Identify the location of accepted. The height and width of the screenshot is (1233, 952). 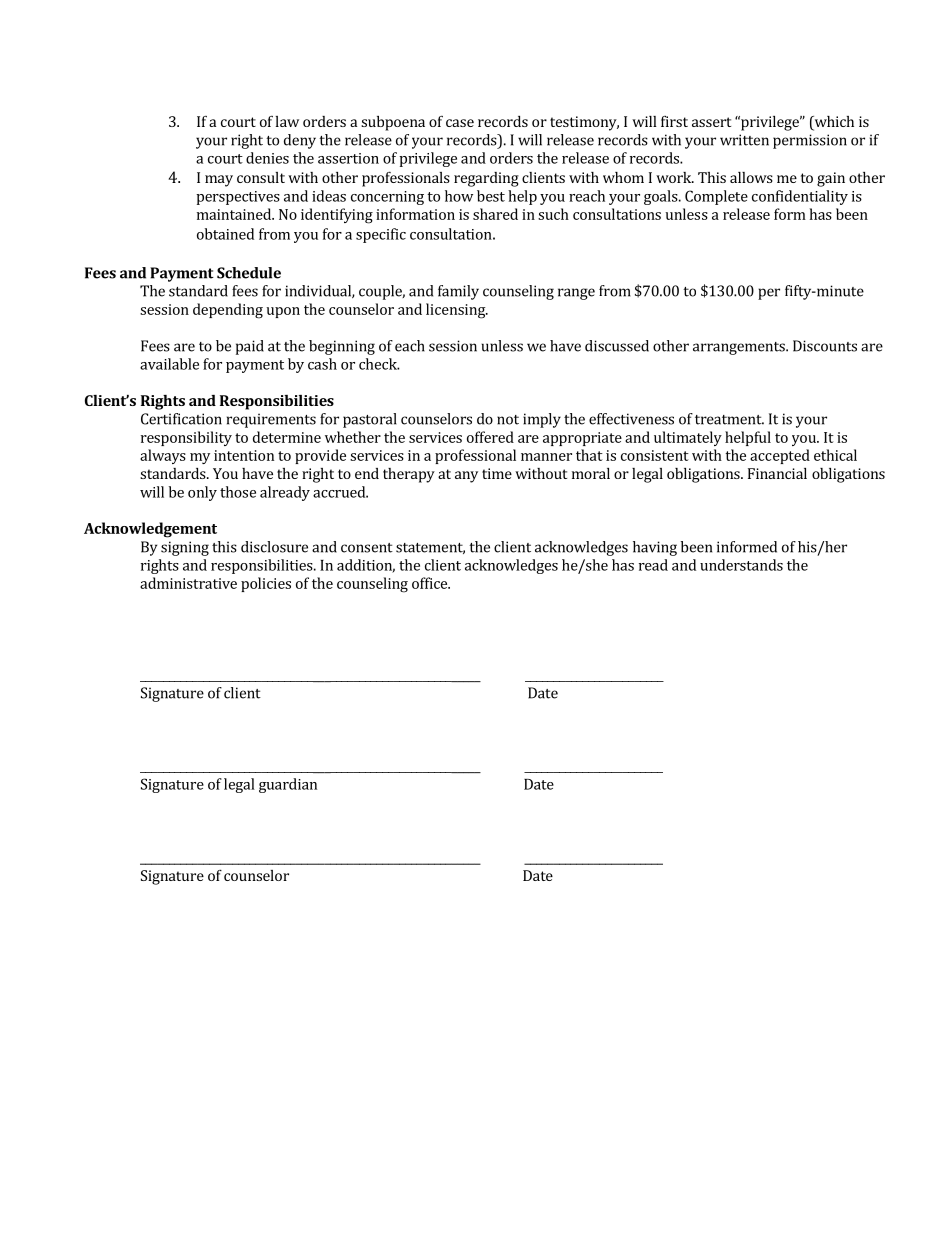
(780, 456).
